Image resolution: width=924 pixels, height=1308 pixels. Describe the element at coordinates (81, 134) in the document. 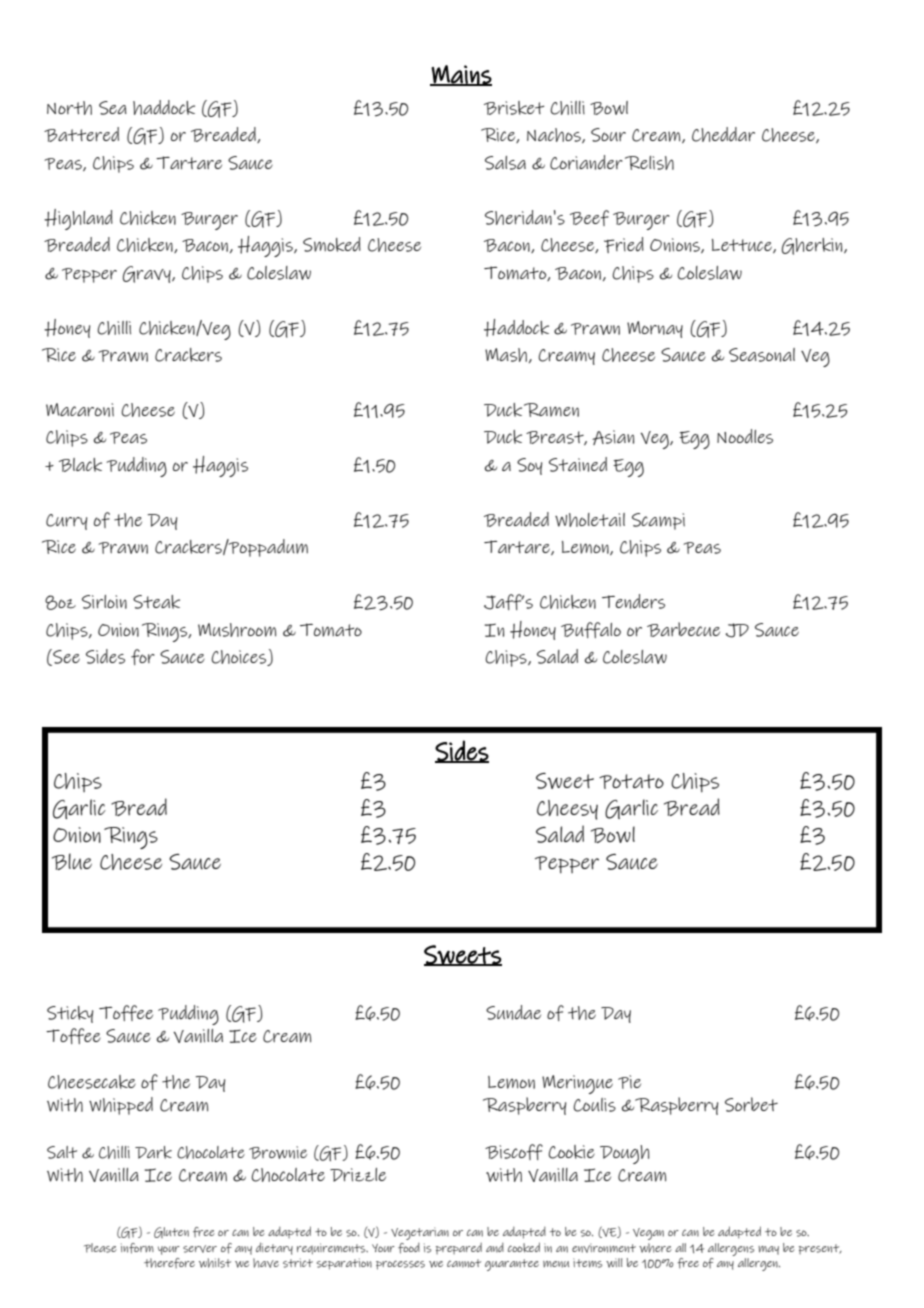

I see `Battered` at that location.
